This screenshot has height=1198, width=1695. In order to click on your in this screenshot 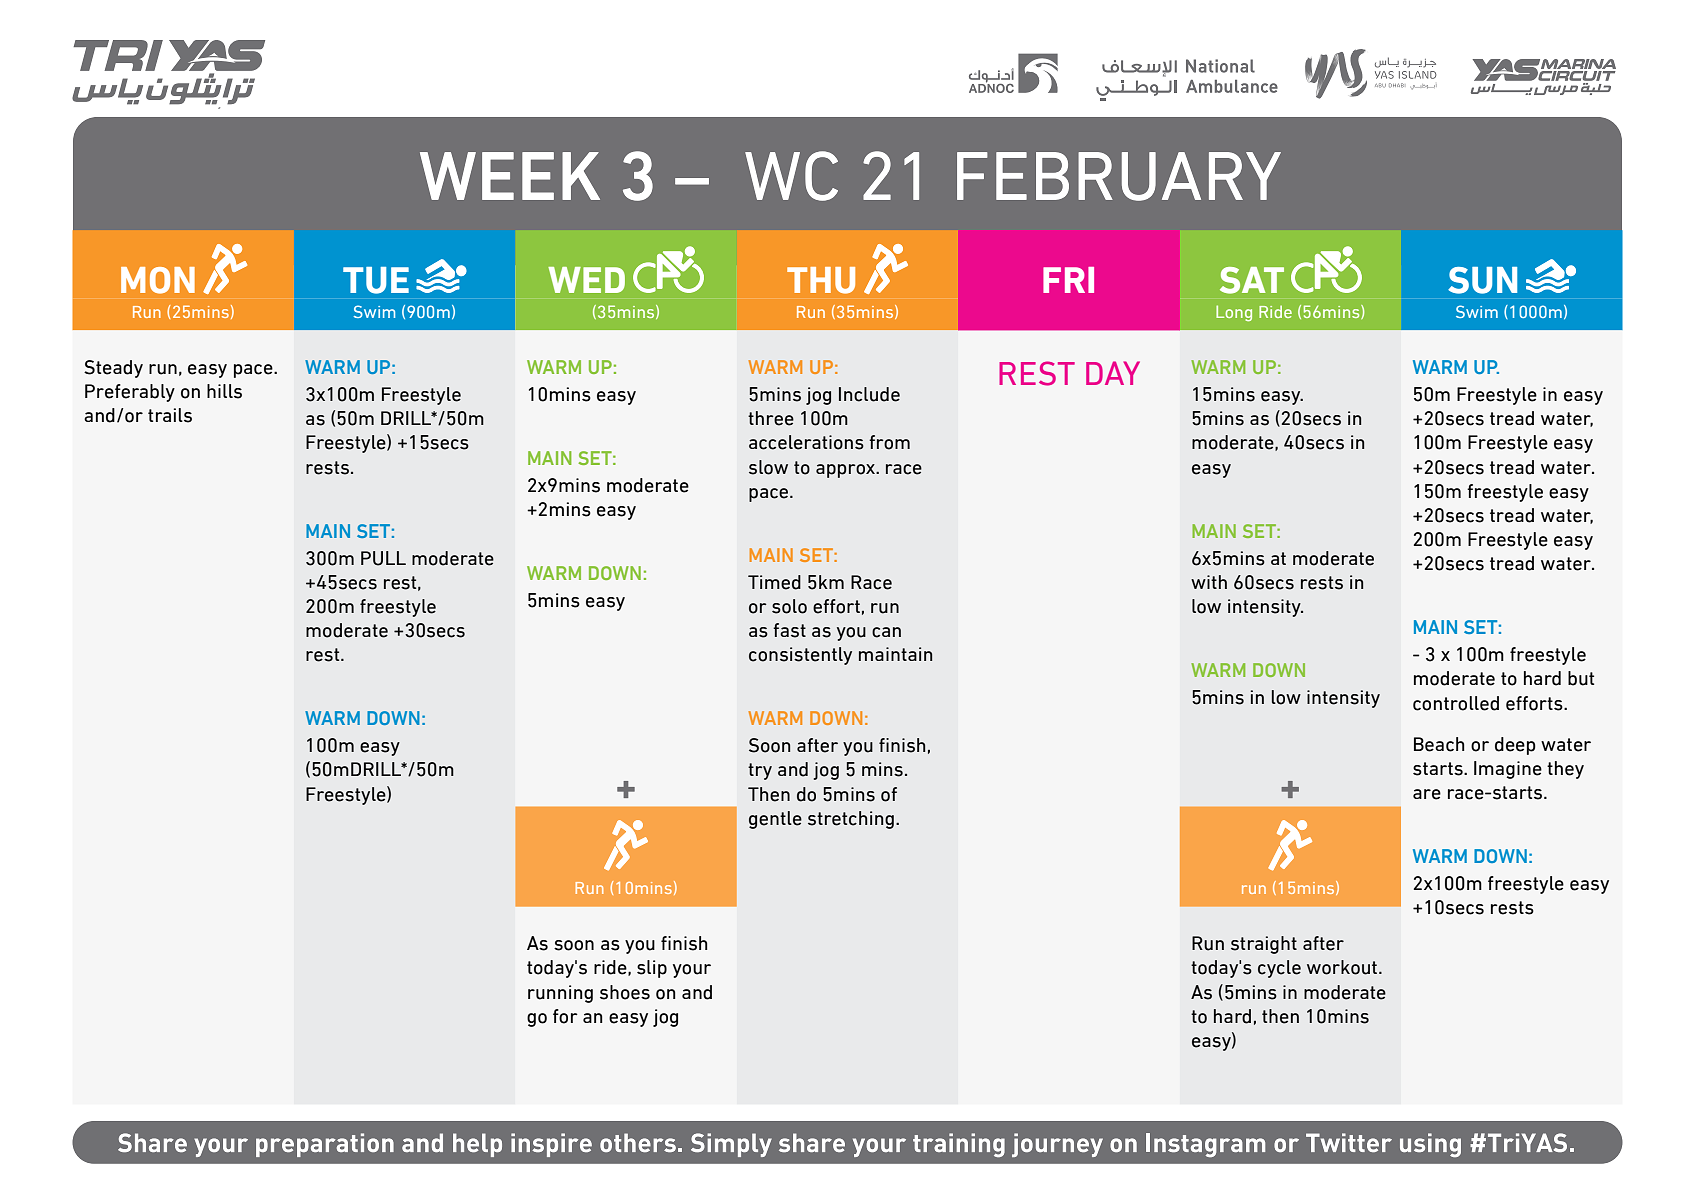, I will do `click(692, 971)`.
